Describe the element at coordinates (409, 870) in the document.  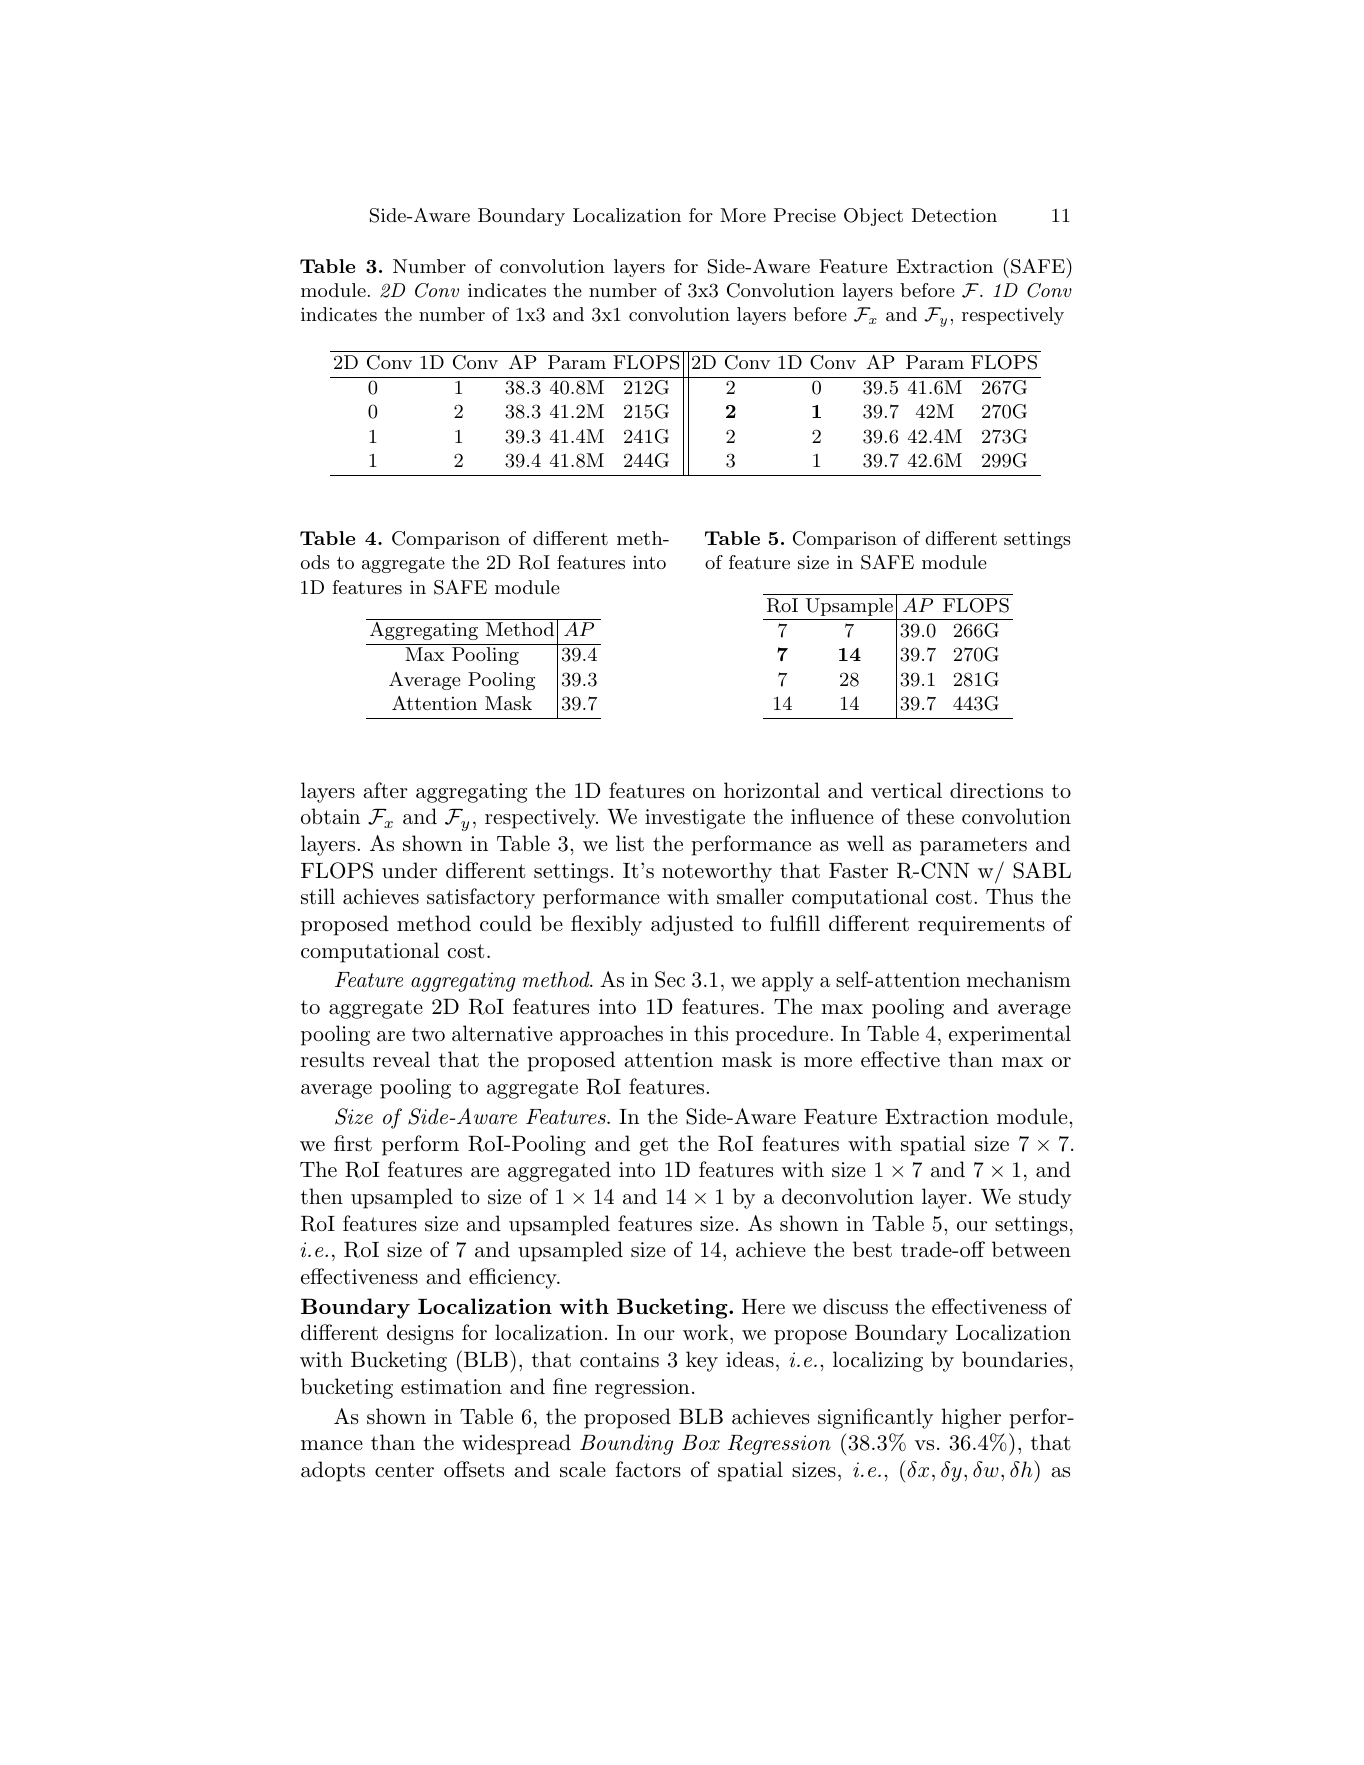
I see `under` at that location.
